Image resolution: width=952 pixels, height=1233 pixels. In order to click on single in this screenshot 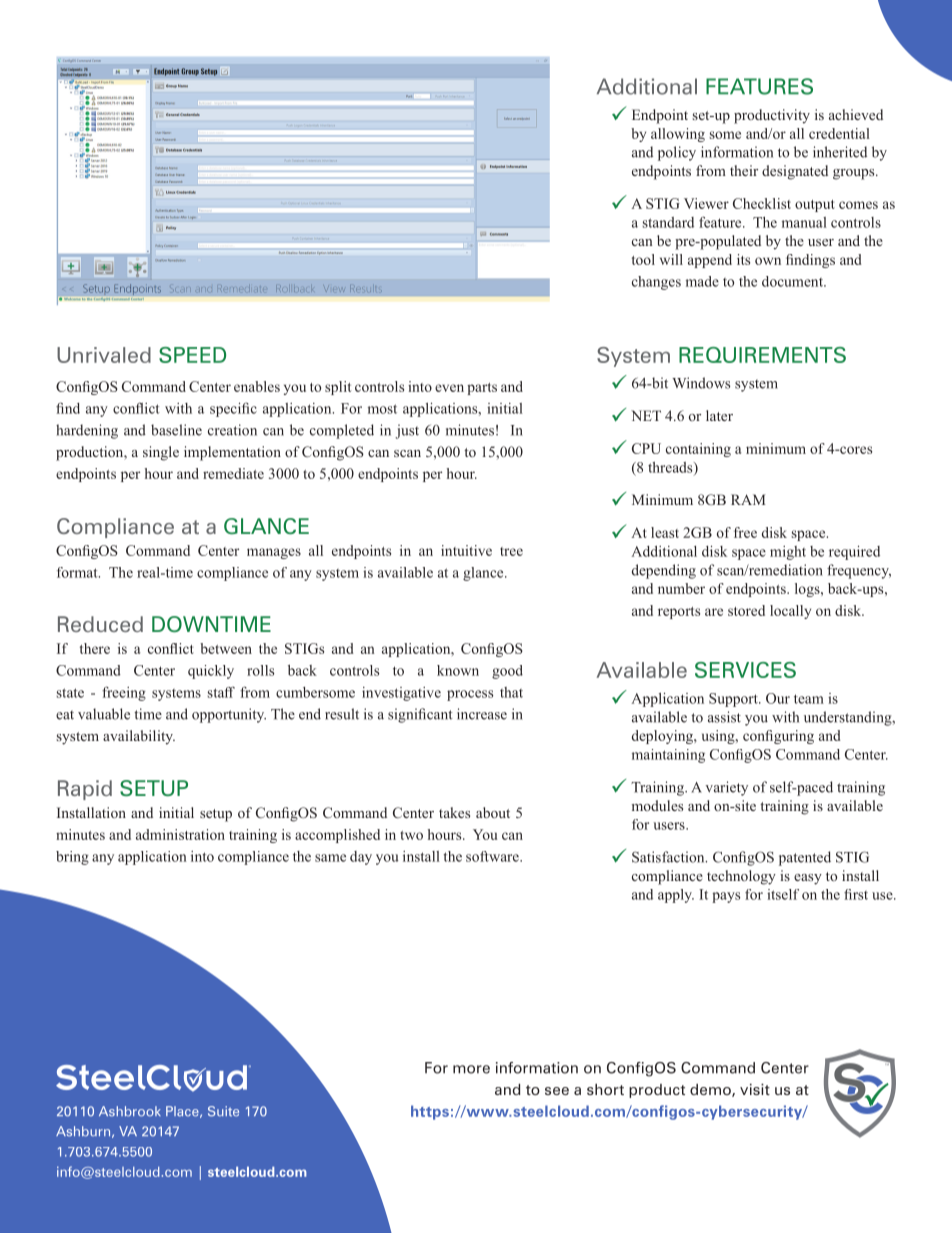, I will do `click(161, 453)`.
